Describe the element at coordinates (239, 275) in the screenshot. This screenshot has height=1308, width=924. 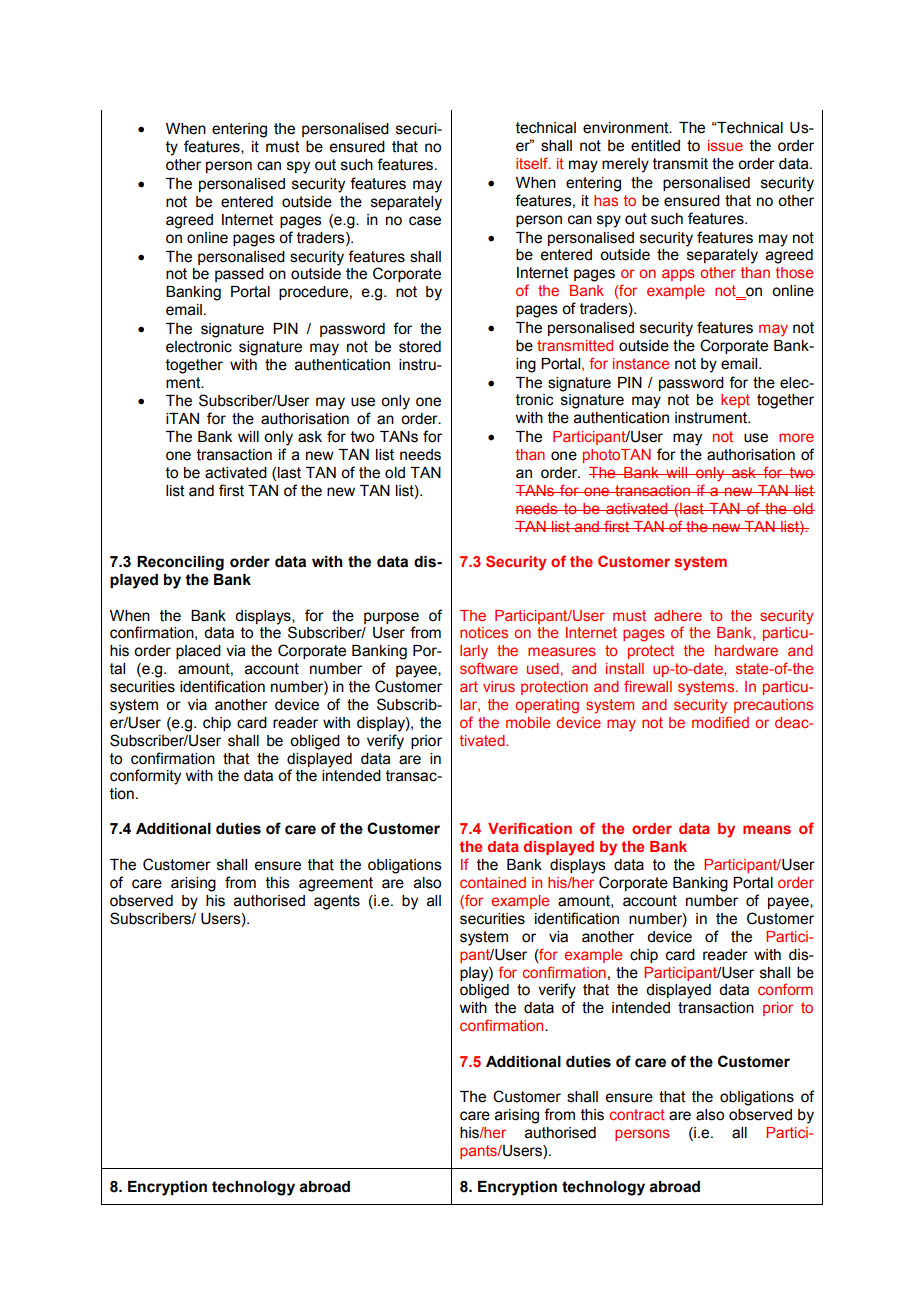
I see `passed` at that location.
